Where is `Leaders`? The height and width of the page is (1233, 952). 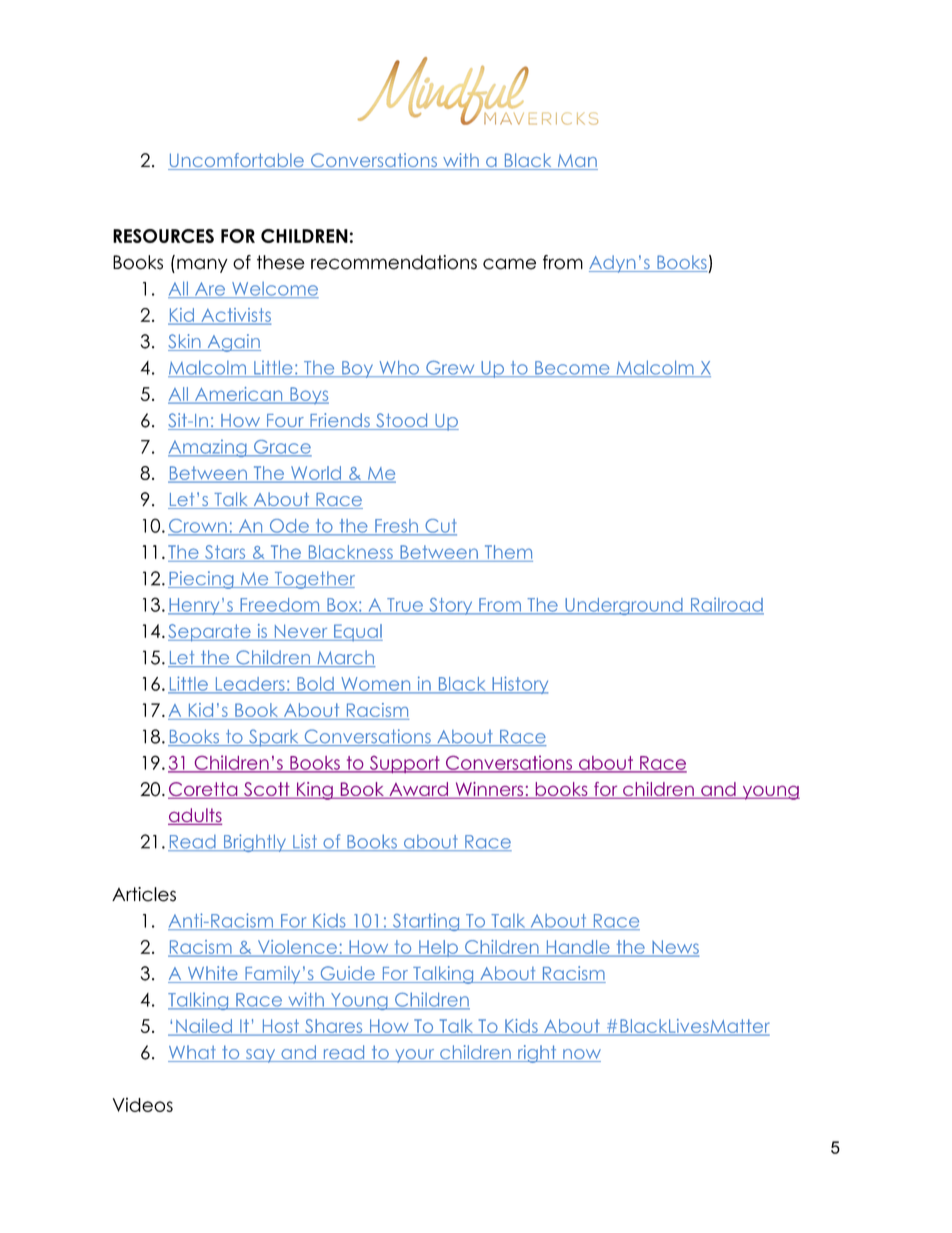 Leaders is located at coordinates (250, 685).
